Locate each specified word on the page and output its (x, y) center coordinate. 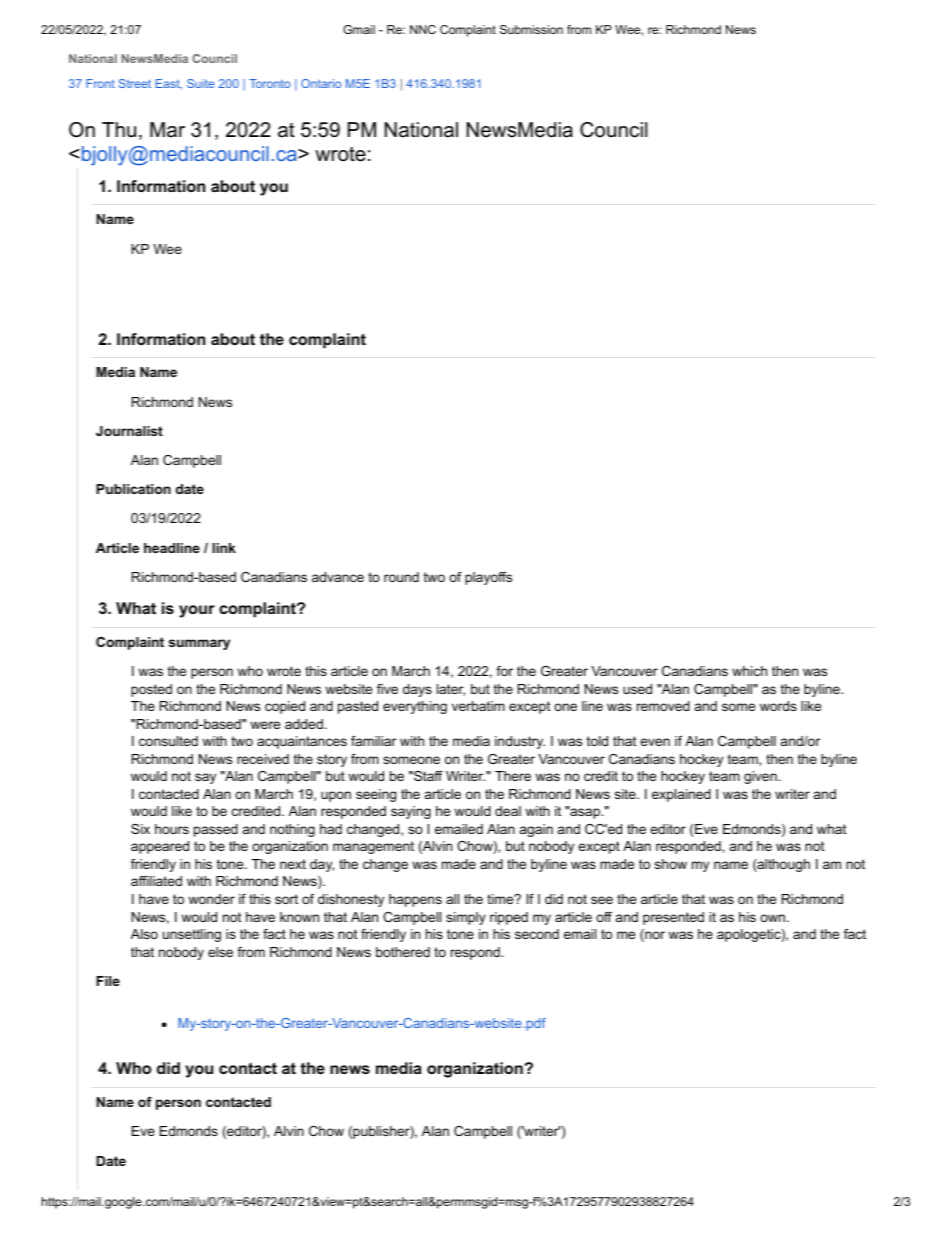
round (401, 577)
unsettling (192, 935)
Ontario (321, 83)
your (197, 611)
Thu (119, 130)
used (637, 689)
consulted (168, 741)
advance (338, 577)
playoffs (488, 578)
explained (681, 795)
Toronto (269, 83)
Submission (531, 29)
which (749, 671)
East (169, 84)
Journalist (129, 431)
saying (411, 812)
